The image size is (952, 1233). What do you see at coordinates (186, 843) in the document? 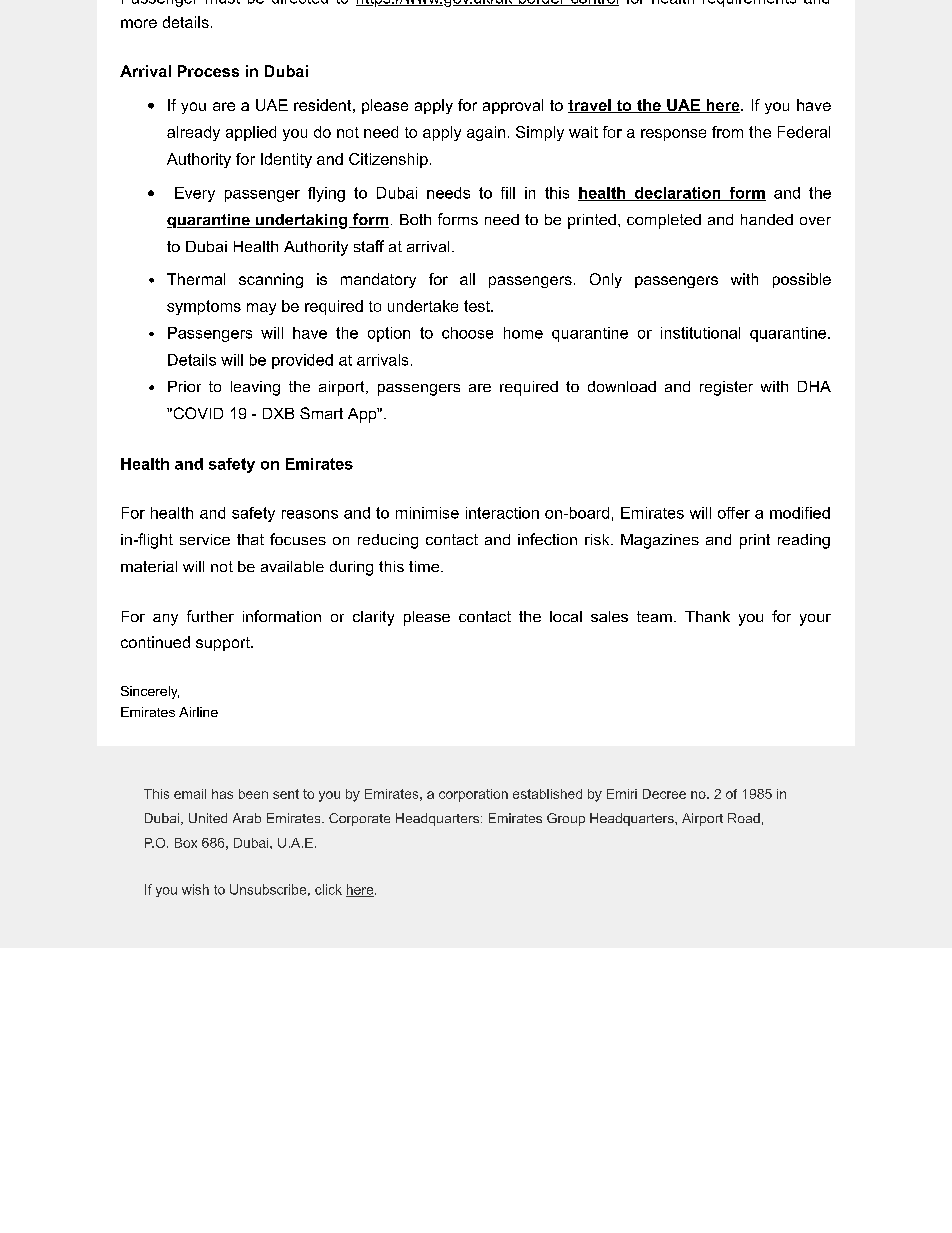
I see `Box` at bounding box center [186, 843].
